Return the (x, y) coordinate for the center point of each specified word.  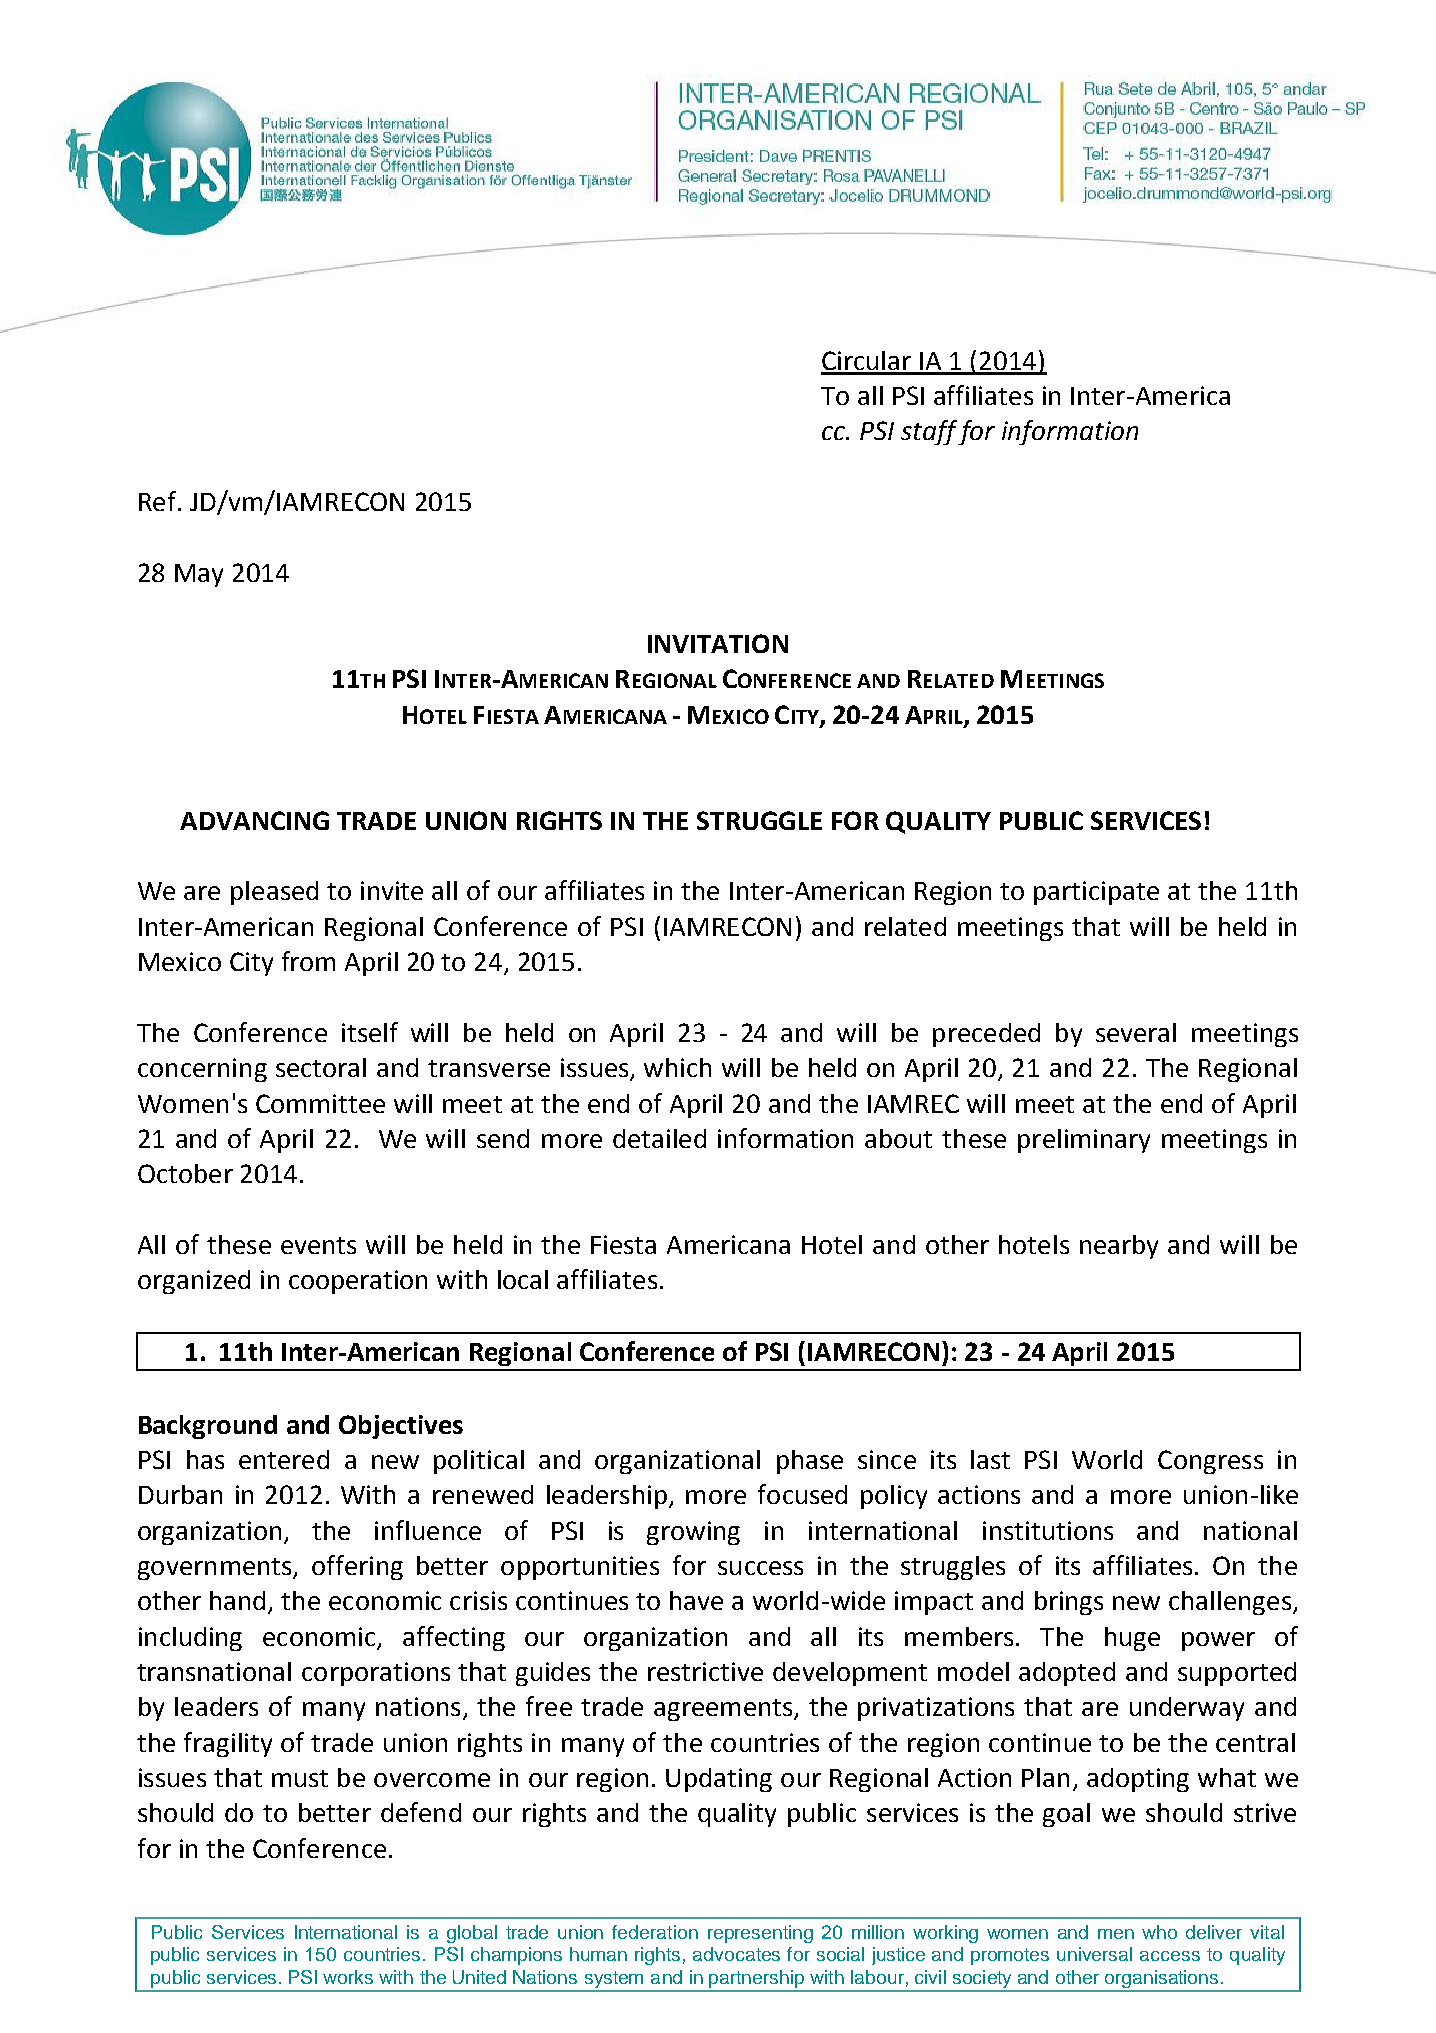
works (348, 1977)
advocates (736, 1954)
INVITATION (718, 643)
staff (930, 432)
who (1159, 1932)
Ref (157, 501)
